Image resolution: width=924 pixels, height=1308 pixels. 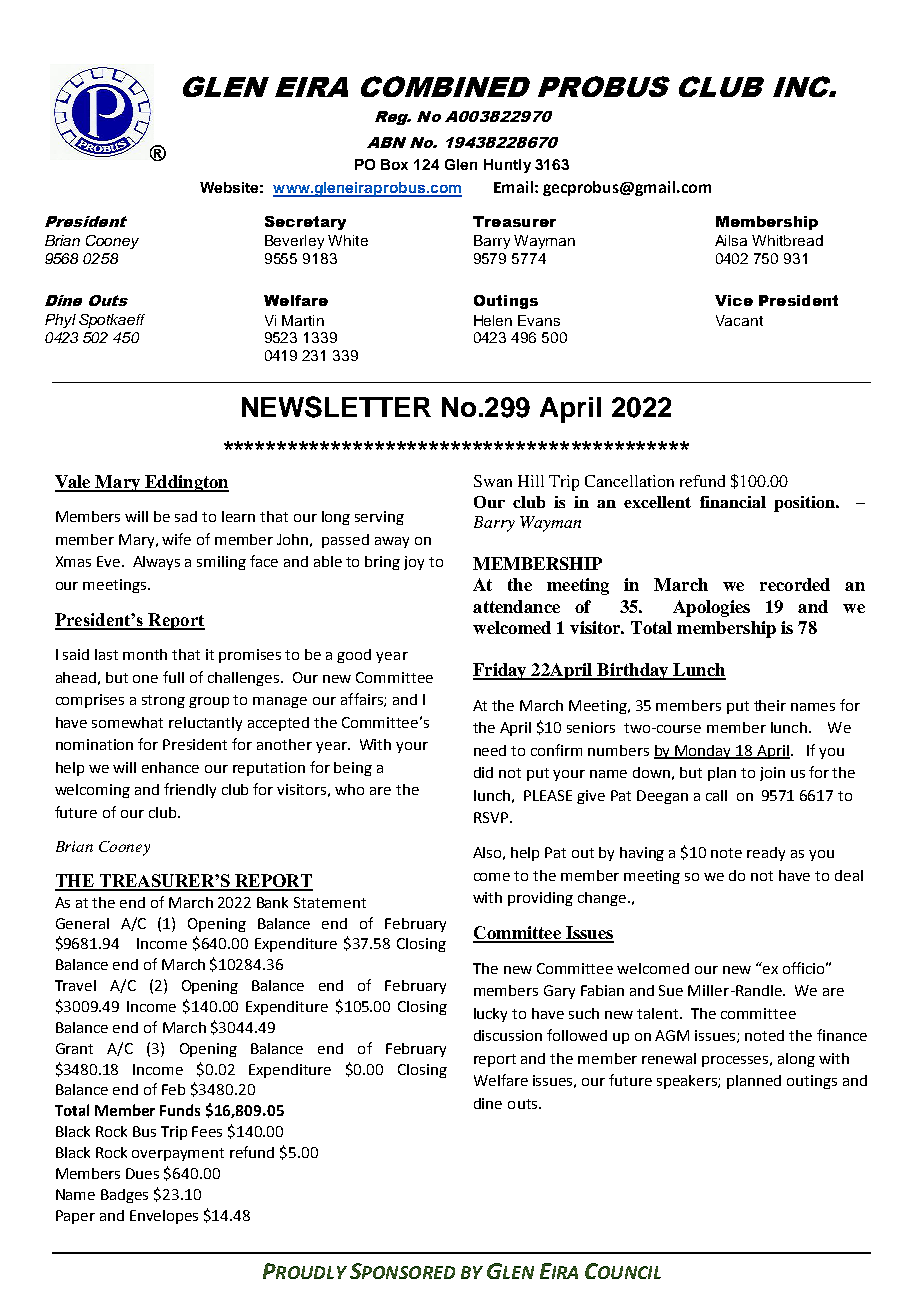 What do you see at coordinates (731, 240) in the image?
I see `Ailsa` at bounding box center [731, 240].
